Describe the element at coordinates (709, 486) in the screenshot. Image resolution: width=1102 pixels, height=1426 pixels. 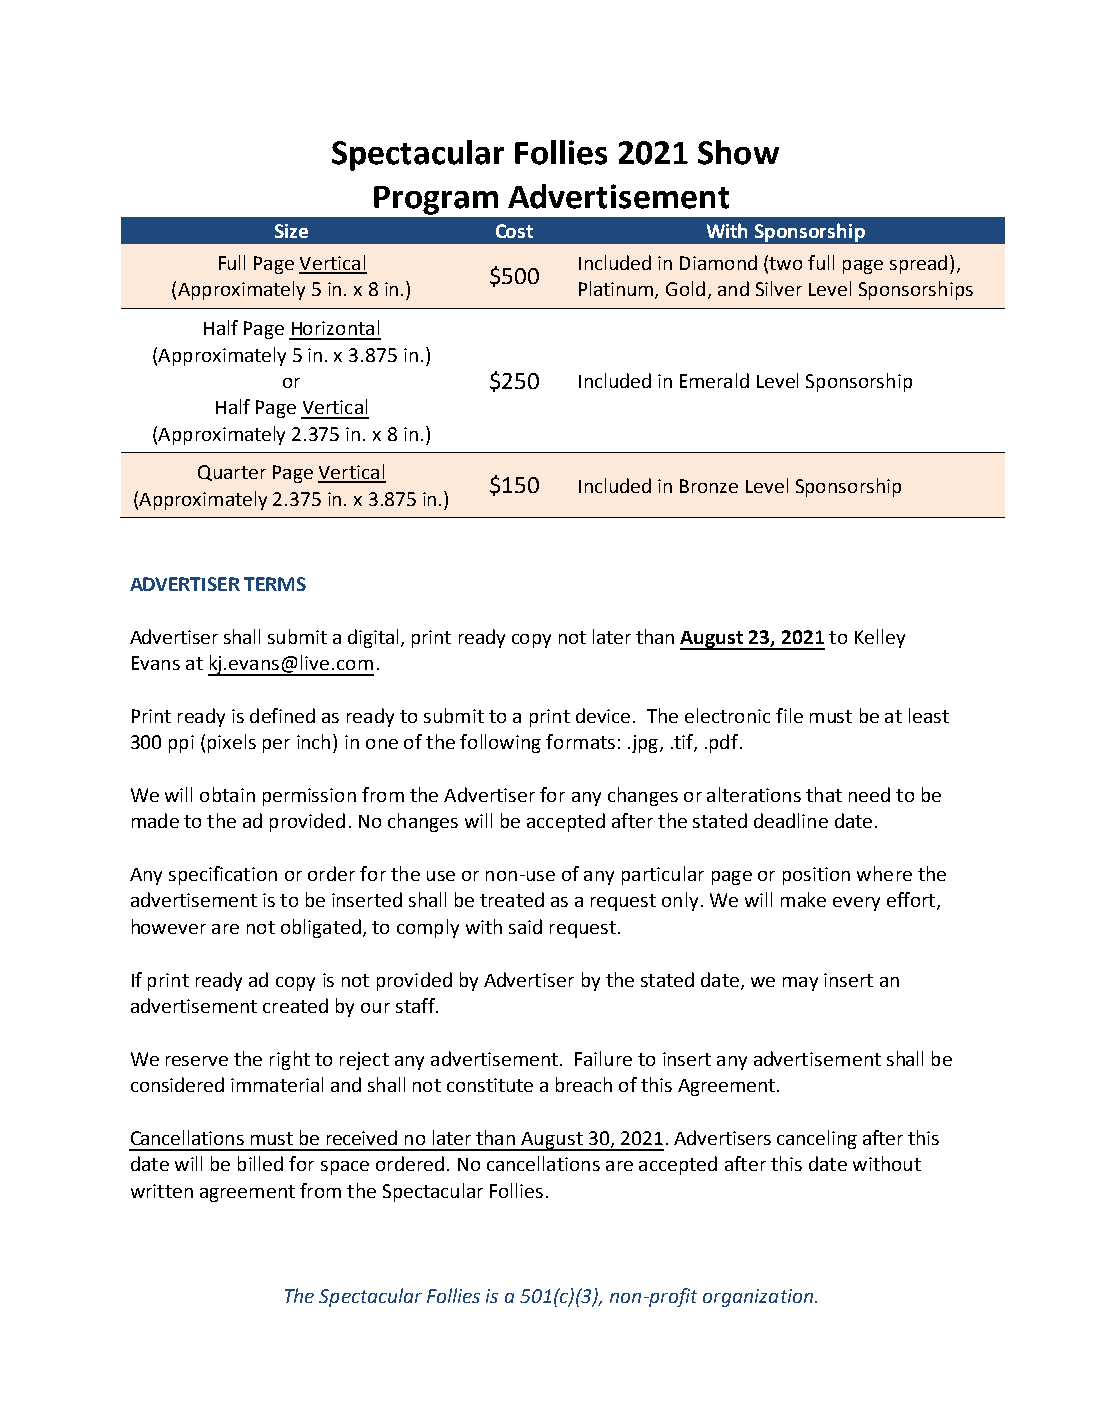
I see `Bronze` at that location.
